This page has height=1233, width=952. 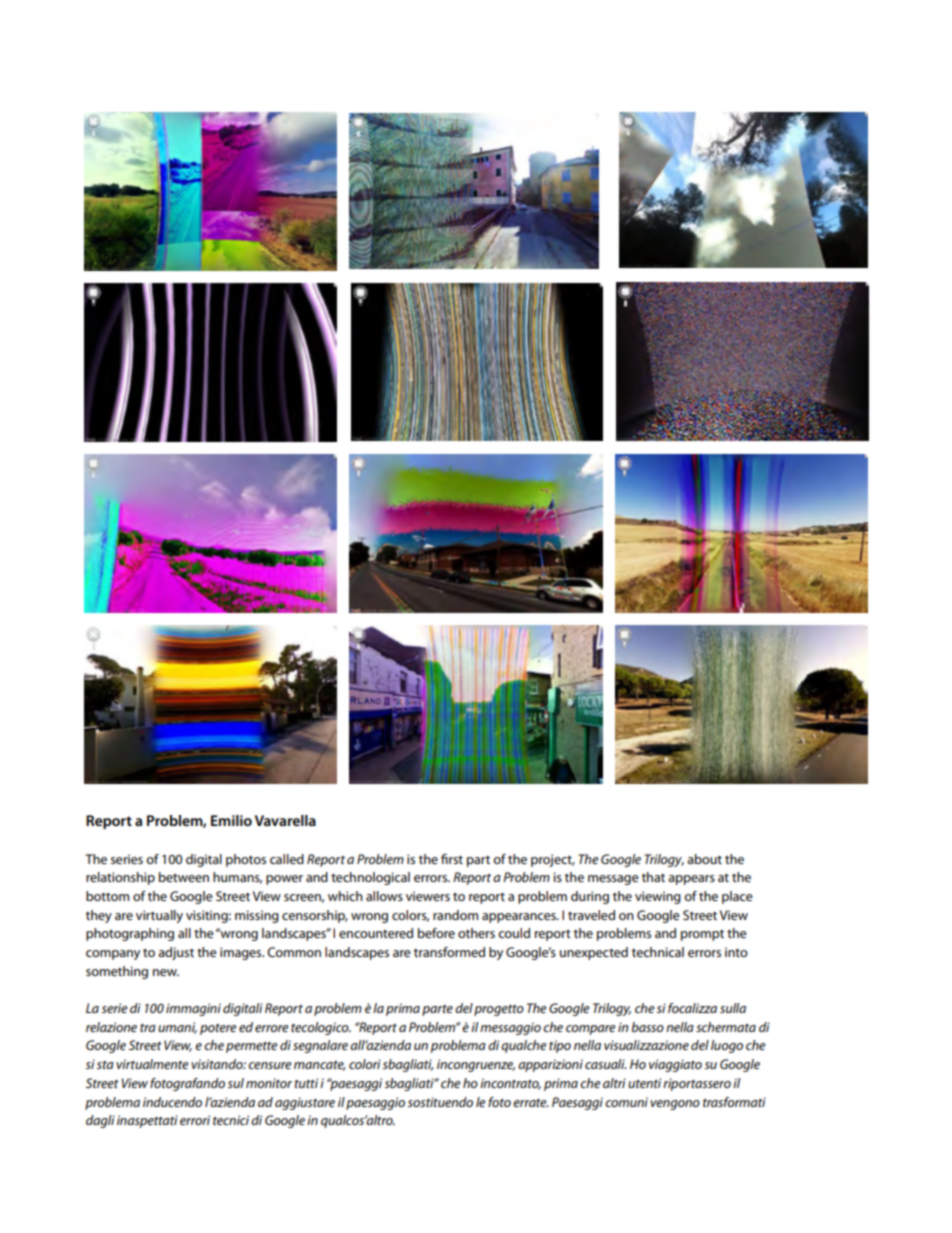 What do you see at coordinates (436, 933) in the page?
I see `before` at bounding box center [436, 933].
